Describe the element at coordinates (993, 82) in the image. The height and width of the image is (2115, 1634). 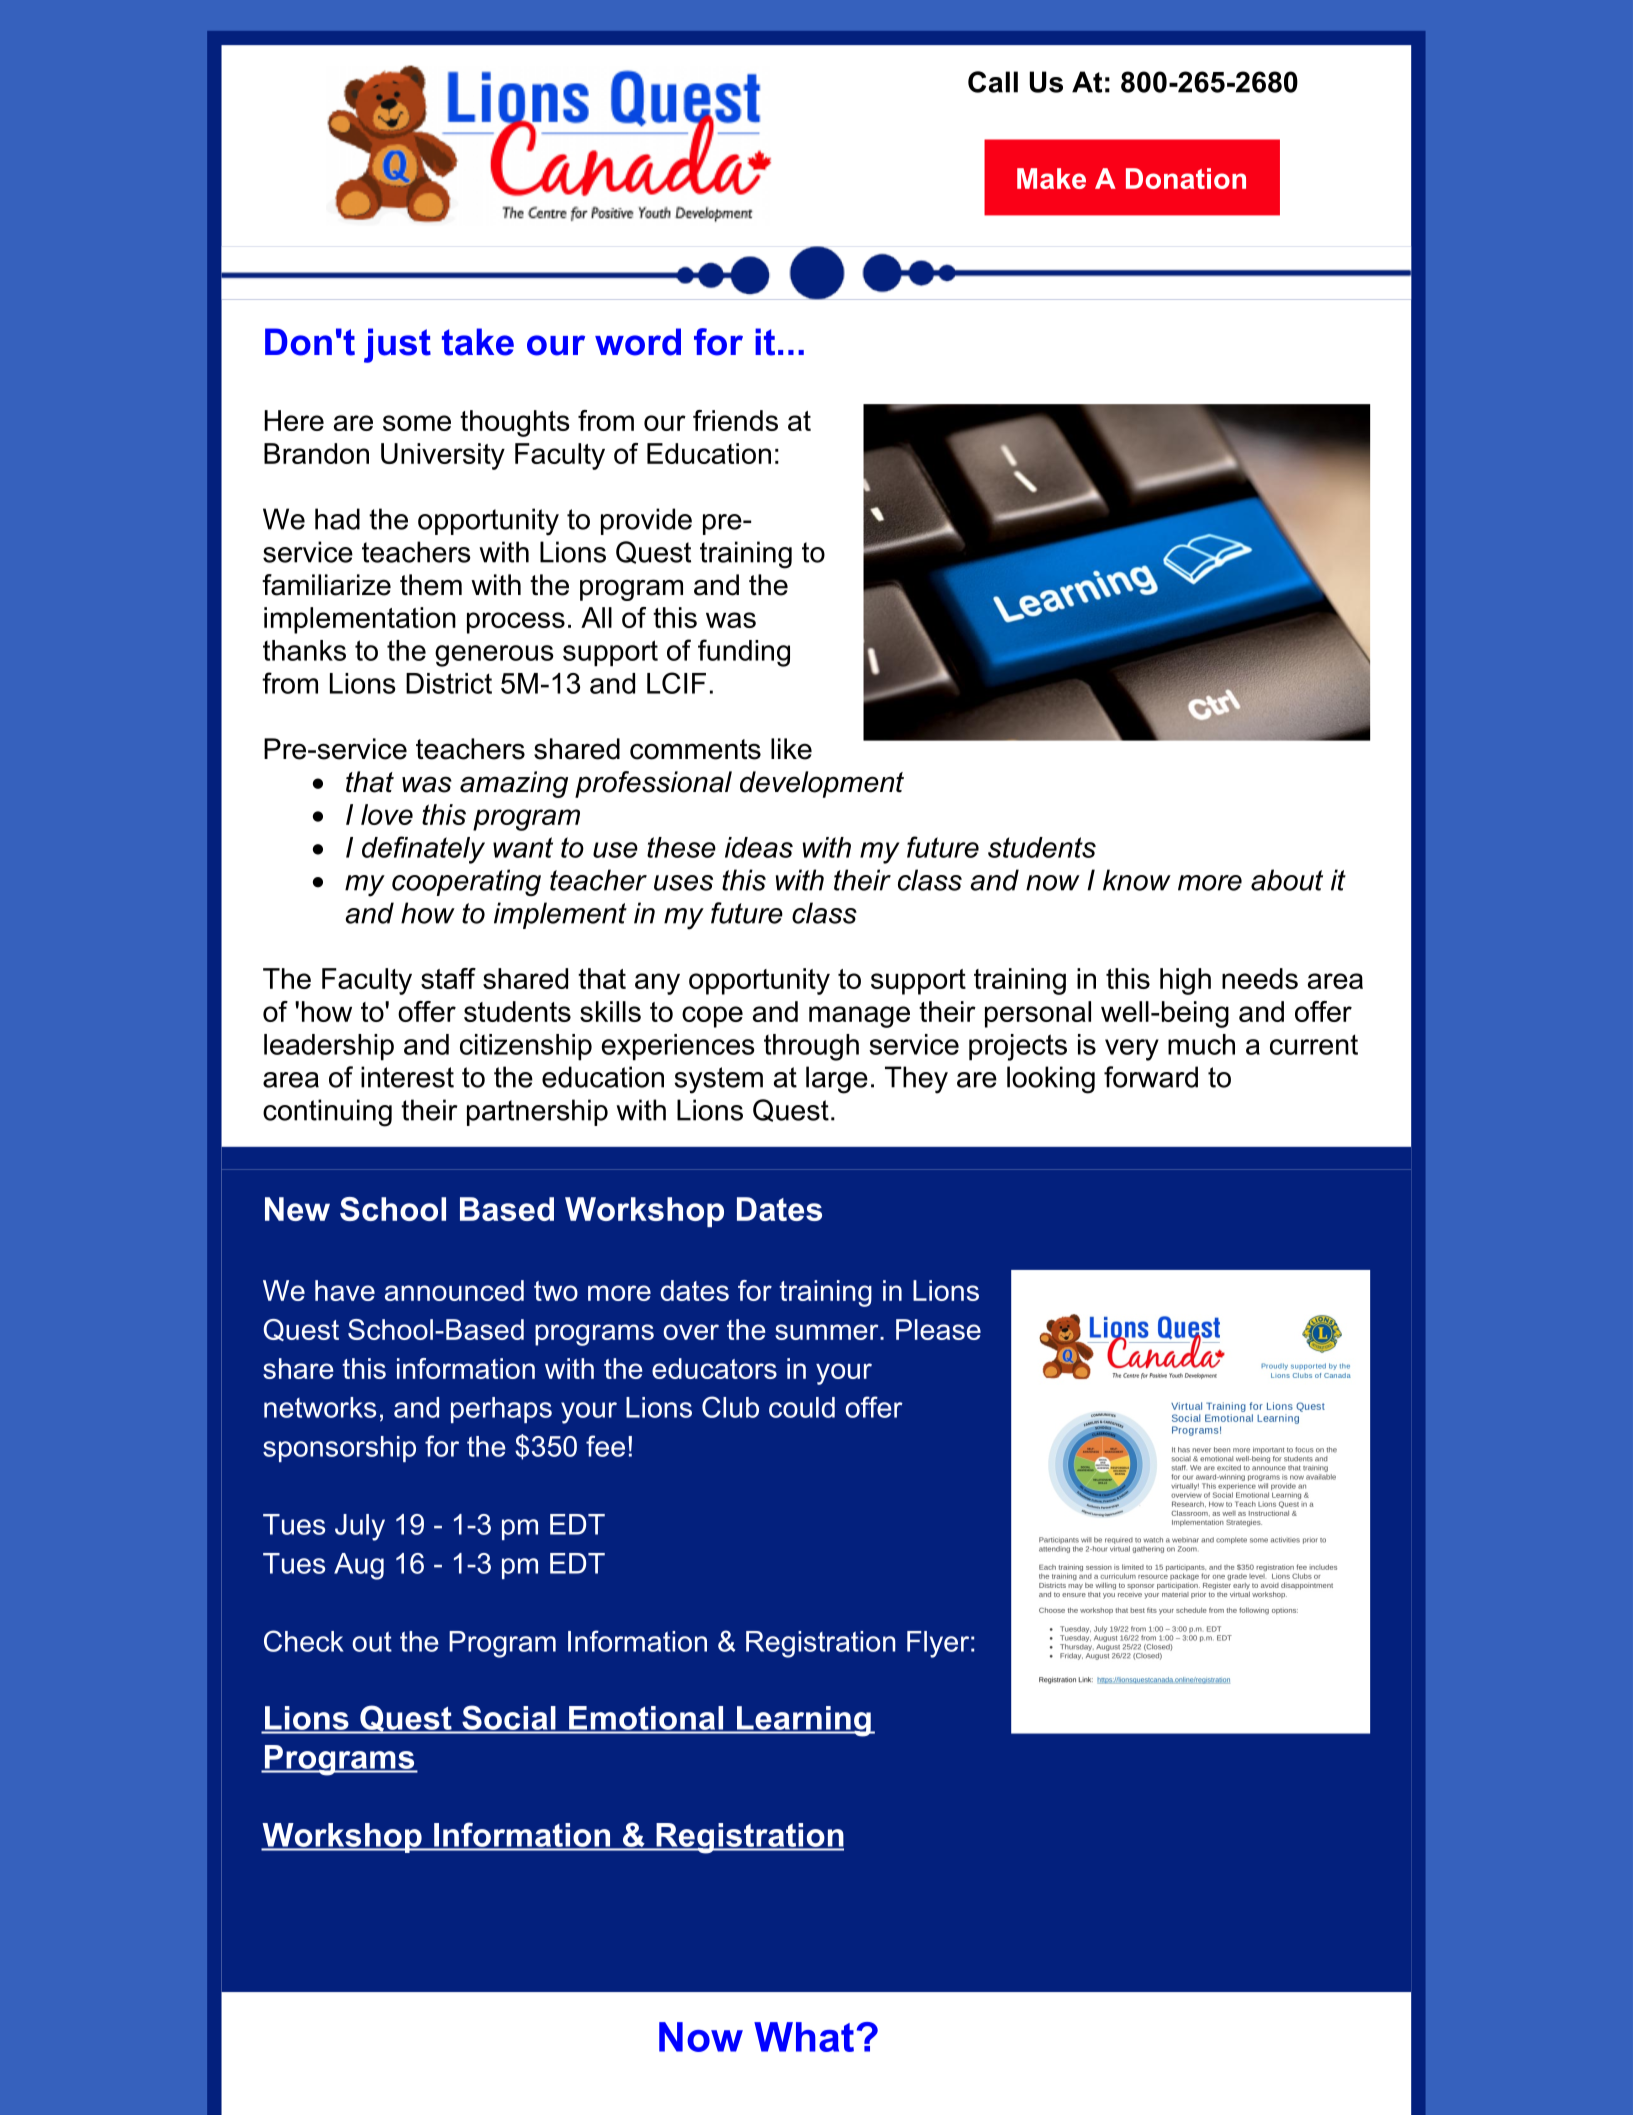
I see `Call` at that location.
